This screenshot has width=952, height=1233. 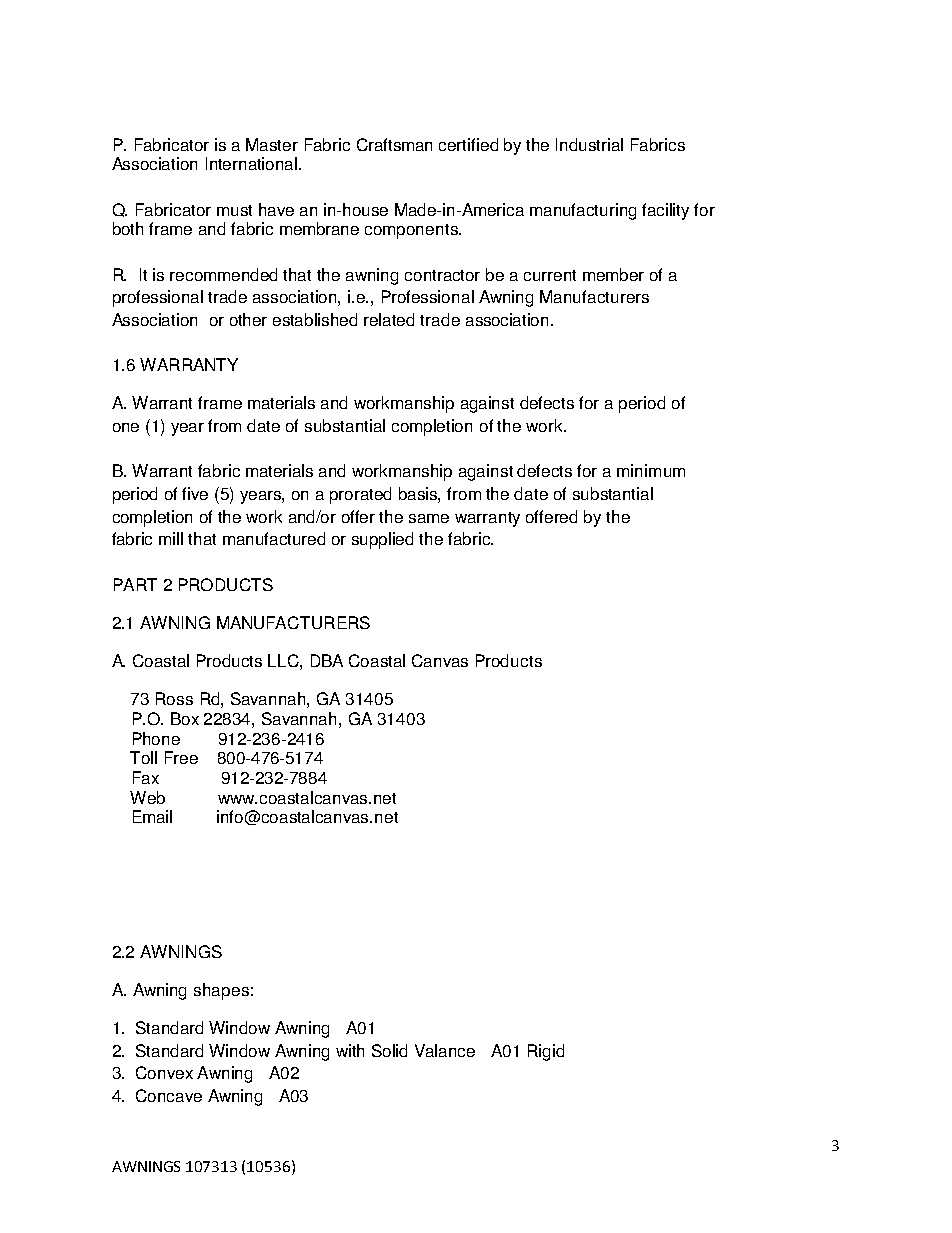 I want to click on must, so click(x=234, y=210).
